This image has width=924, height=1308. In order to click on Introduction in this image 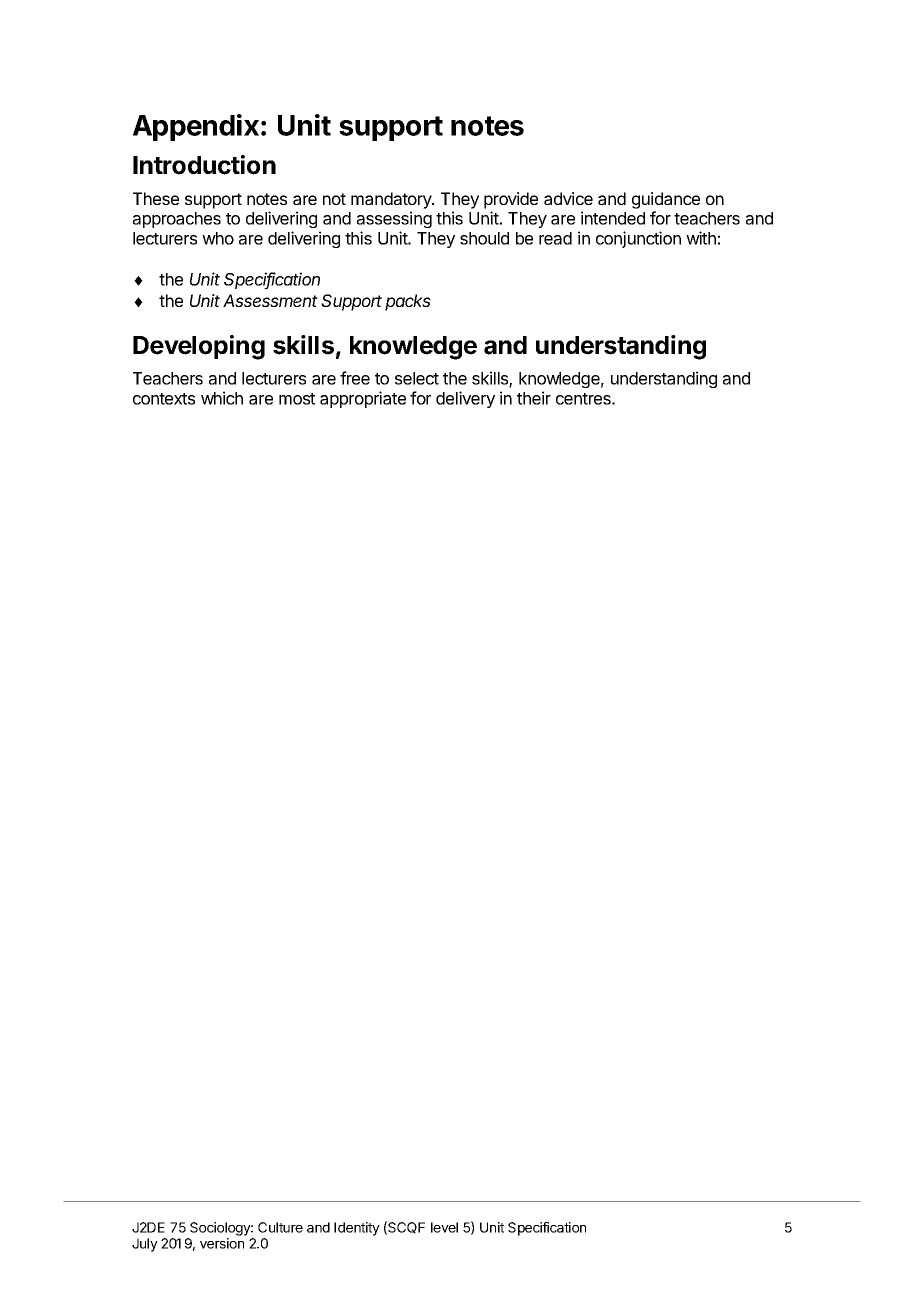, I will do `click(204, 165)`.
